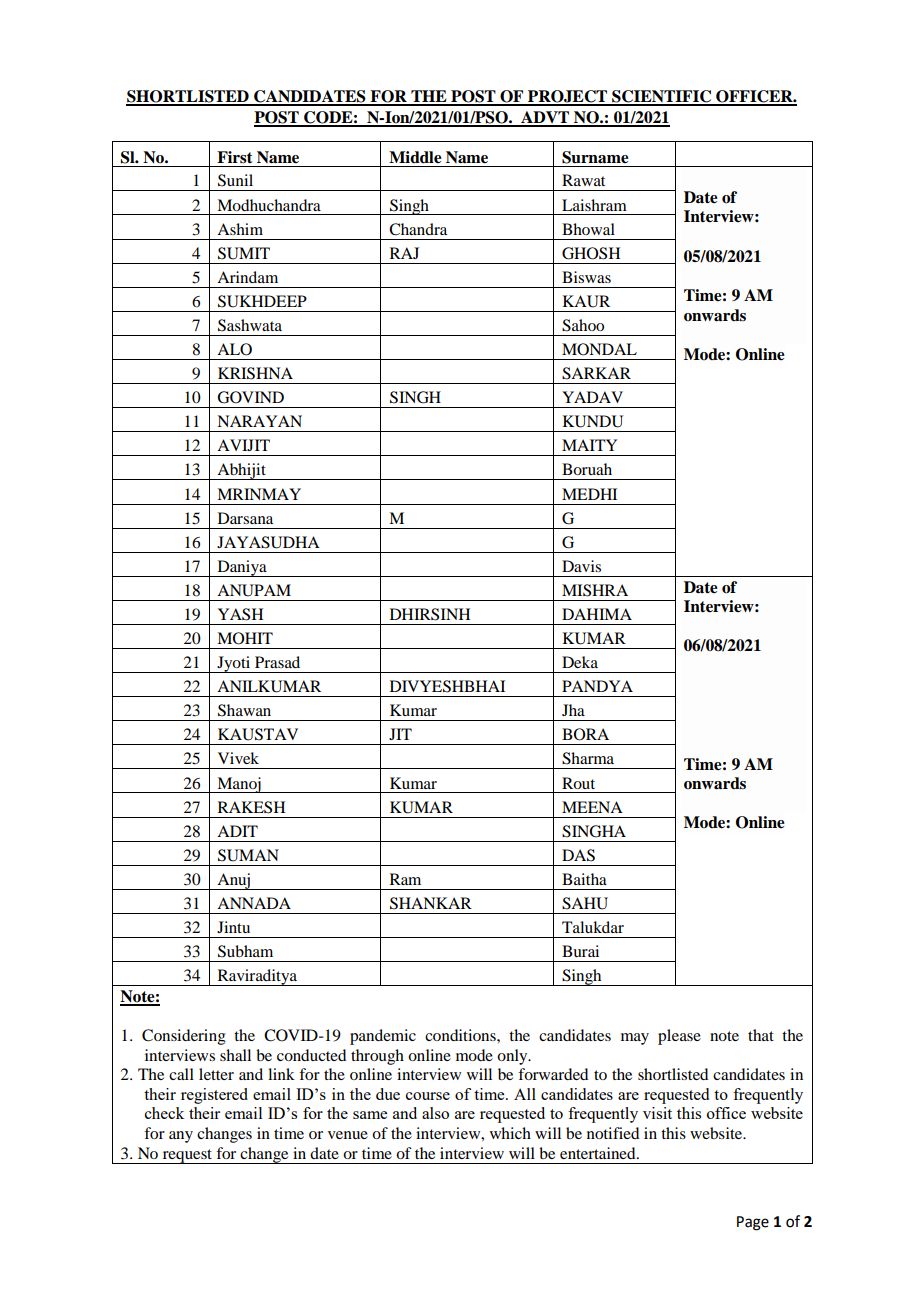 The height and width of the image is (1308, 924). Describe the element at coordinates (573, 710) in the image. I see `Jha` at that location.
